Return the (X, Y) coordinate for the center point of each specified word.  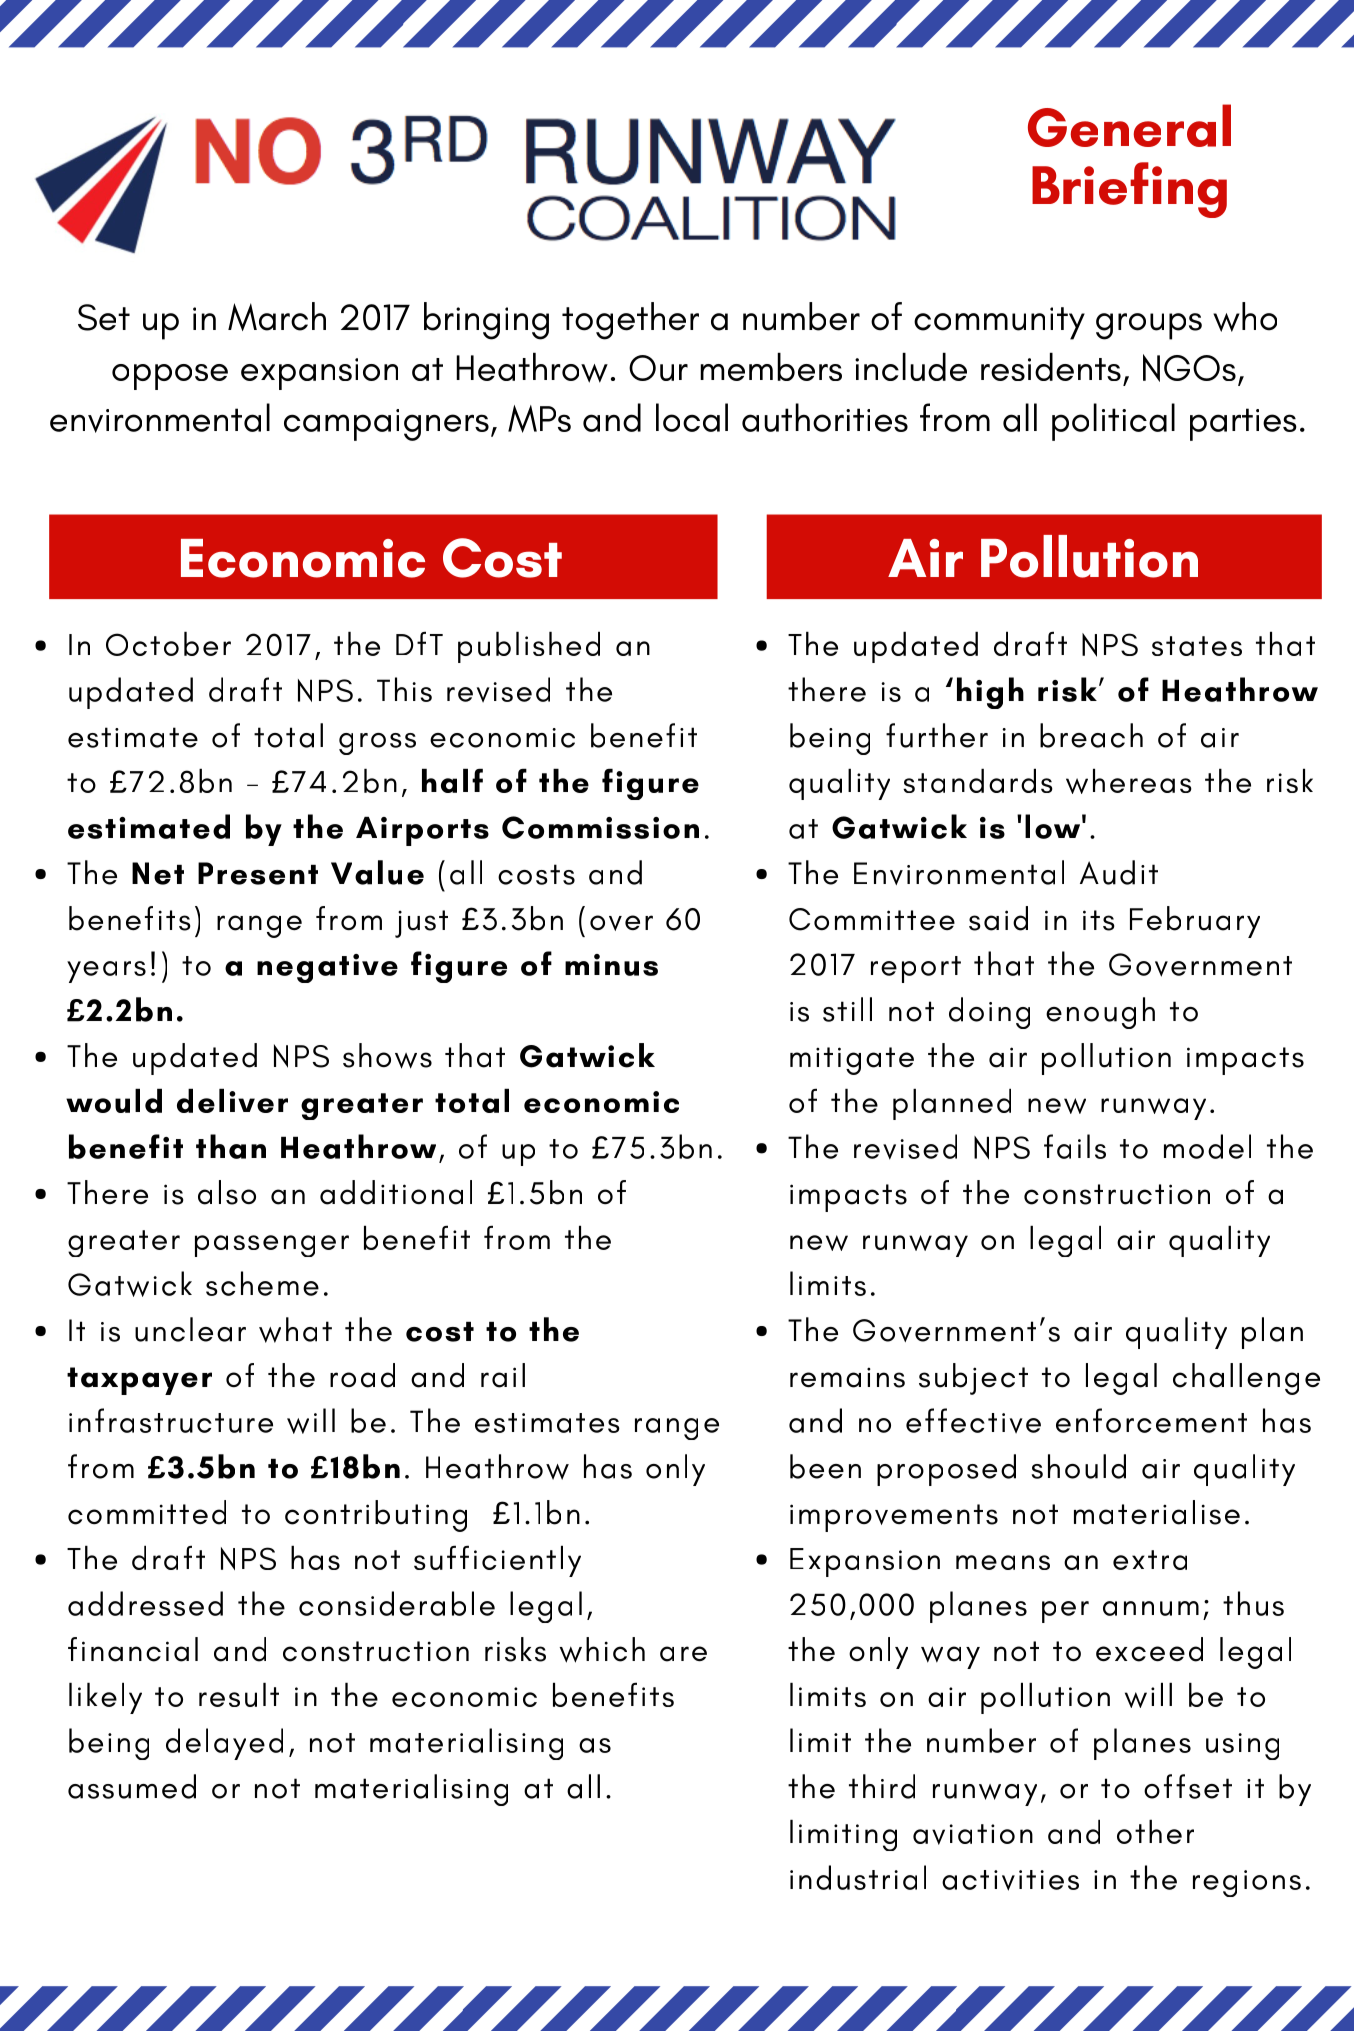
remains (847, 1377)
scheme (262, 1283)
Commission (600, 827)
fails (1075, 1146)
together (630, 321)
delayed (224, 1744)
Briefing (1129, 190)
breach (1091, 735)
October (168, 643)
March (277, 316)
